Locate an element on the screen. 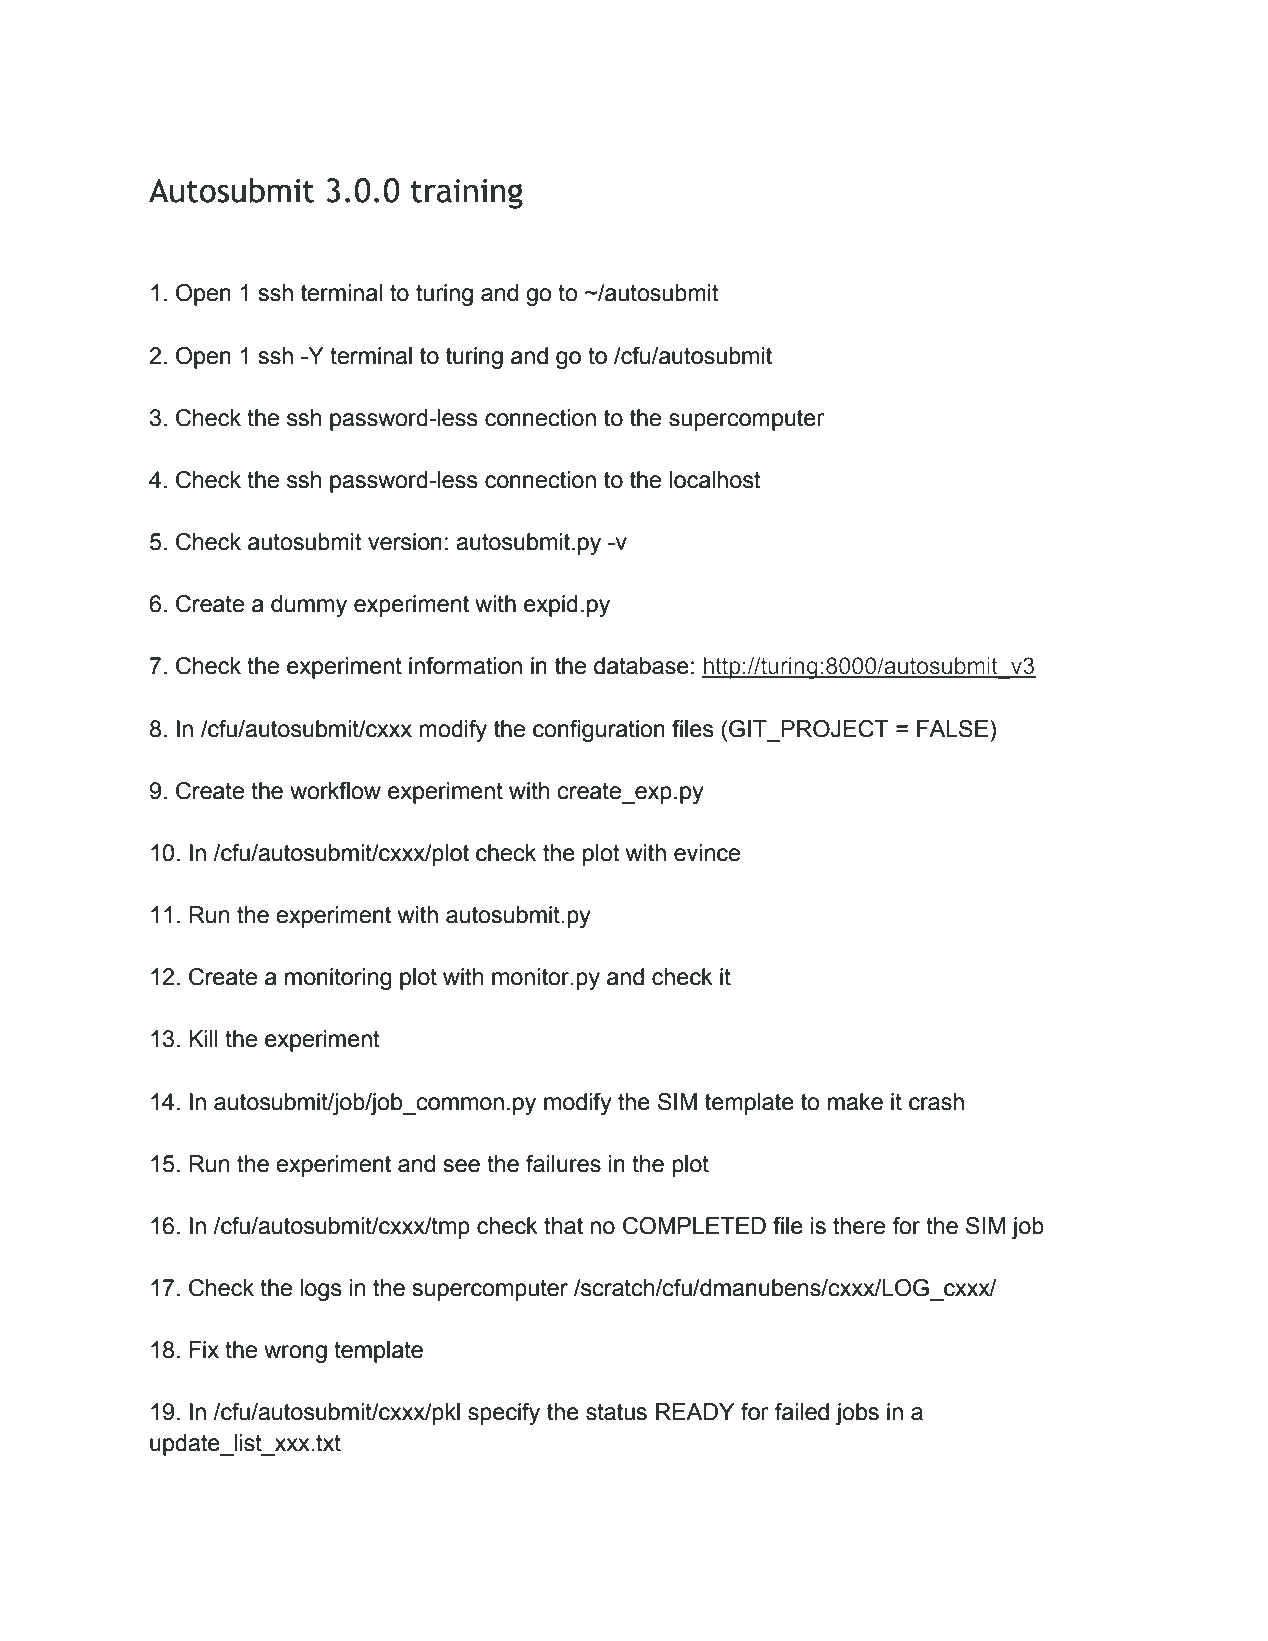  failures is located at coordinates (563, 1164).
